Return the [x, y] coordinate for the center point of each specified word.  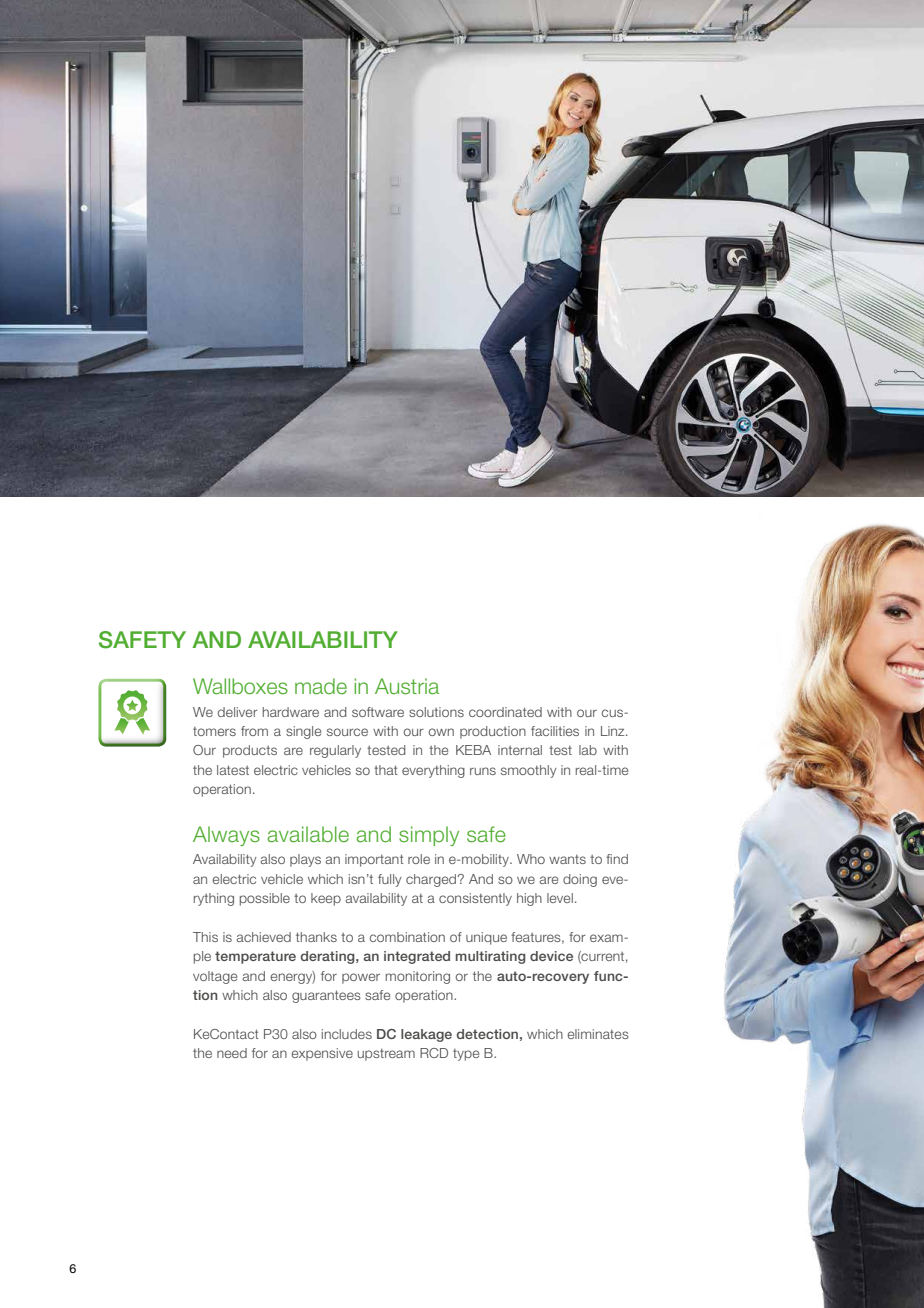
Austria [407, 686]
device [551, 956]
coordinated [505, 712]
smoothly [528, 771]
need [232, 1053]
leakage [426, 1035]
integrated [417, 957]
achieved [264, 937]
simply [429, 836]
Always [226, 836]
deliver [238, 712]
